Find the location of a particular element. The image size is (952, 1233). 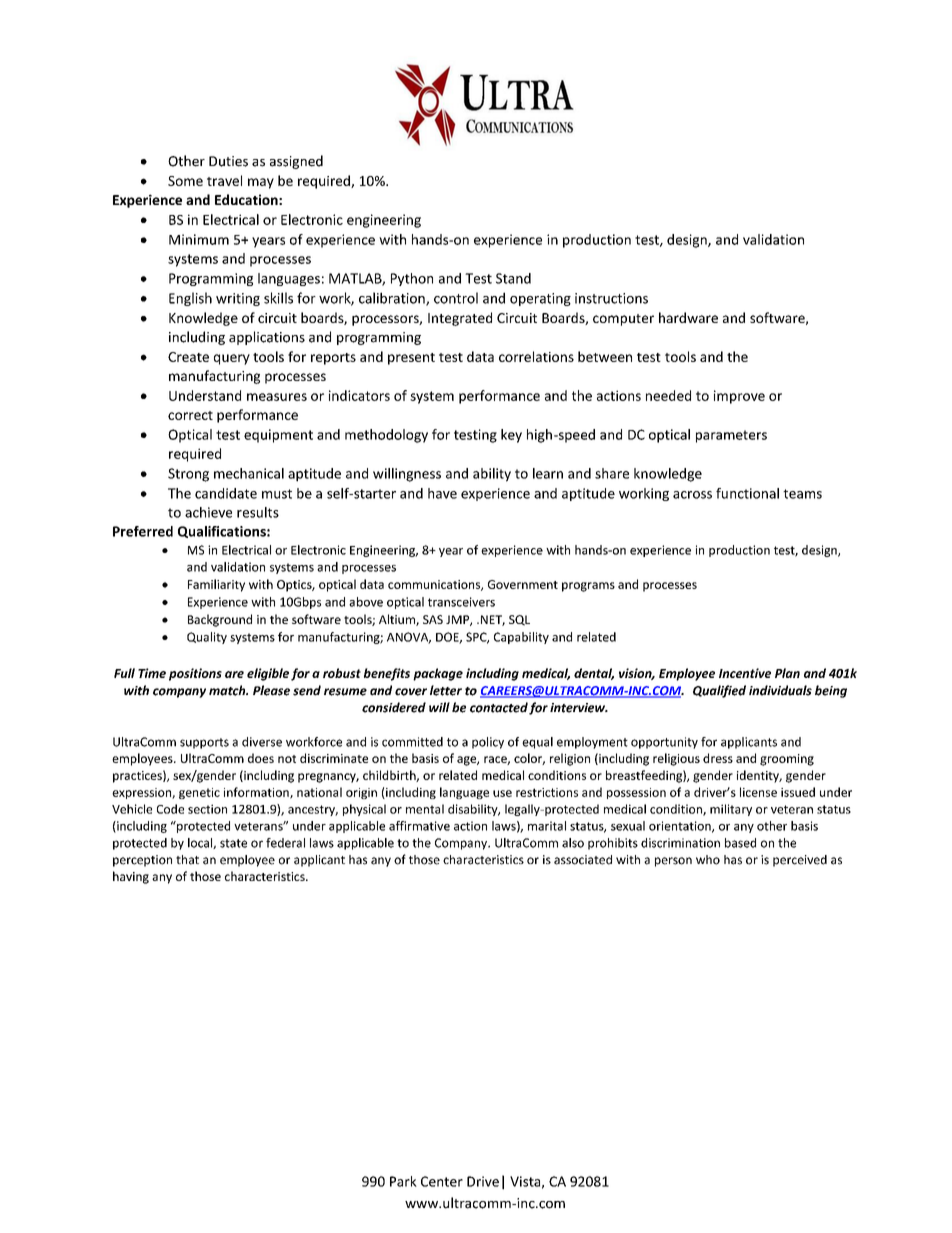

who is located at coordinates (708, 860).
